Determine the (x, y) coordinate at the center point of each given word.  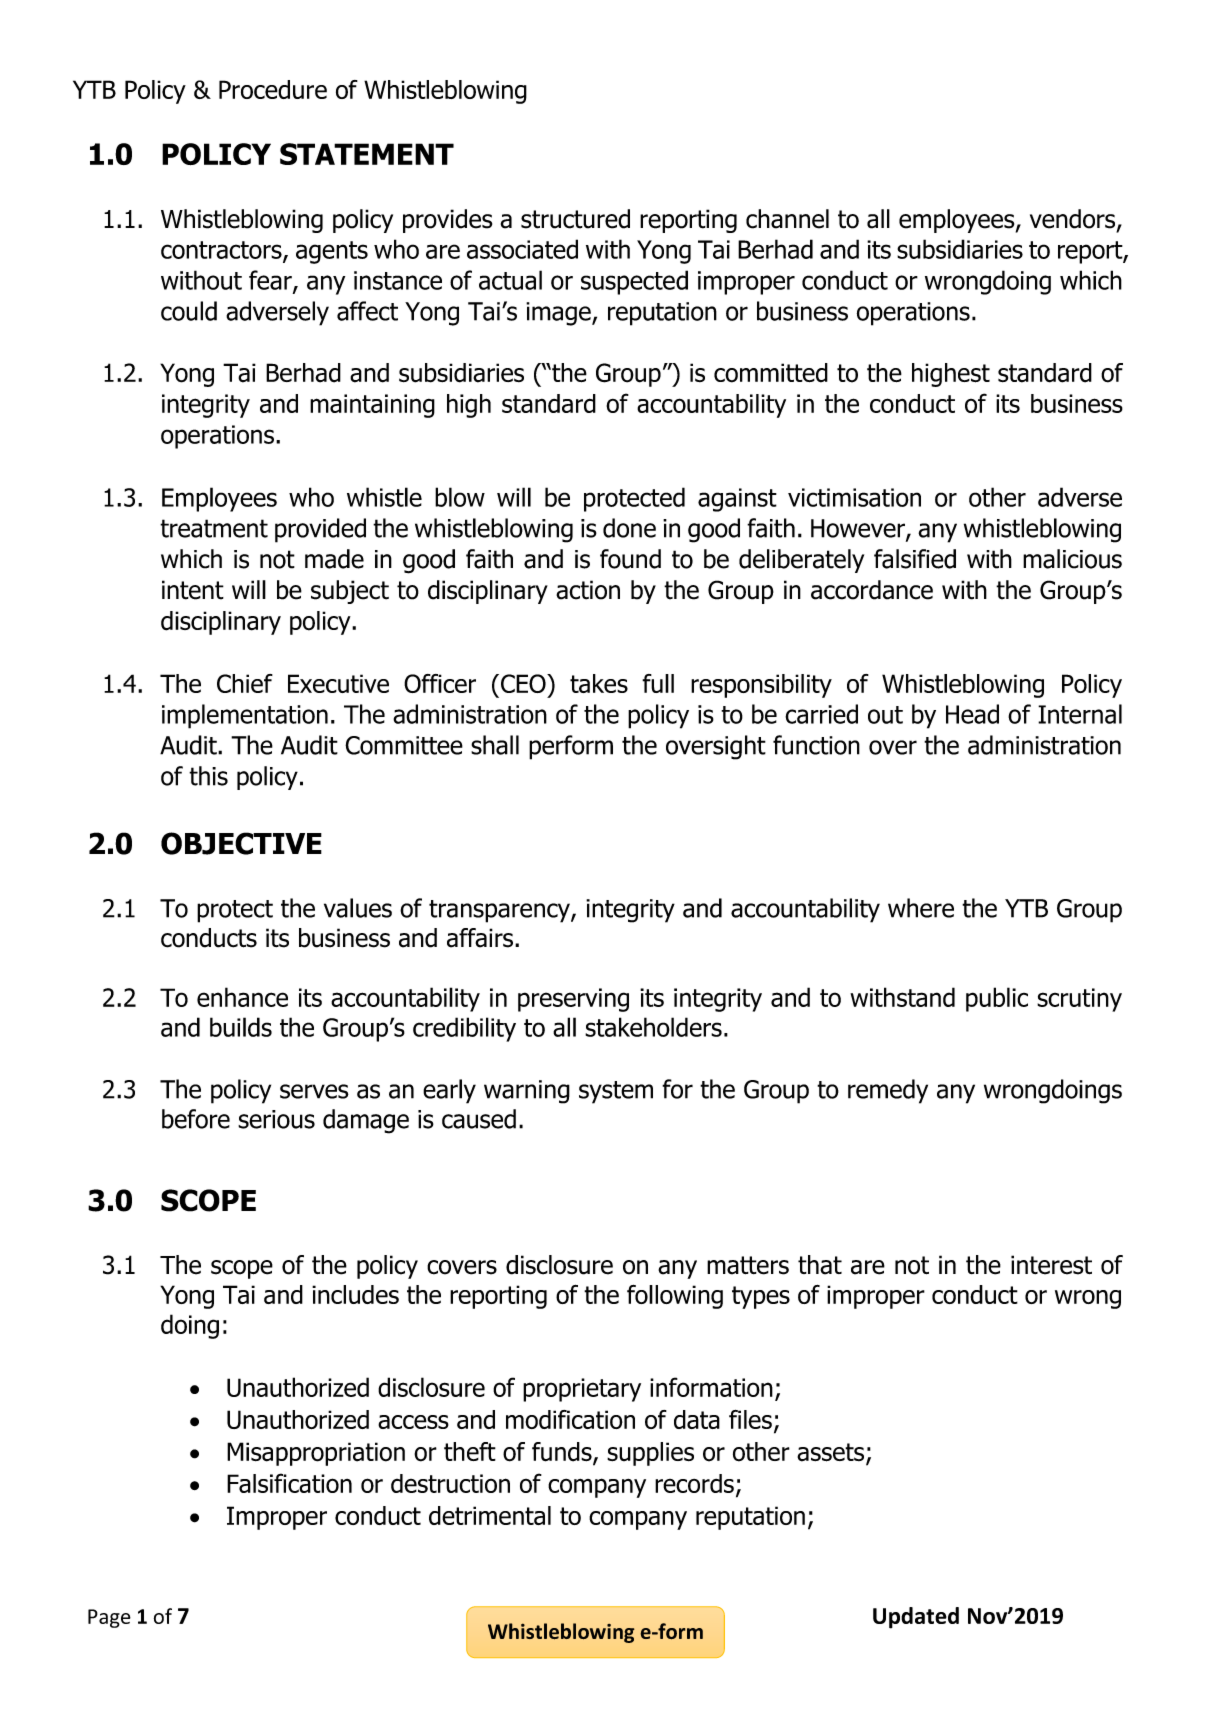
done (629, 528)
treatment (214, 528)
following (675, 1297)
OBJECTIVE (241, 843)
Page (109, 1618)
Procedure (273, 89)
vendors (1074, 220)
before (196, 1119)
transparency (500, 911)
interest (1051, 1265)
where (921, 908)
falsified (915, 559)
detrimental (490, 1515)
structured (575, 219)
